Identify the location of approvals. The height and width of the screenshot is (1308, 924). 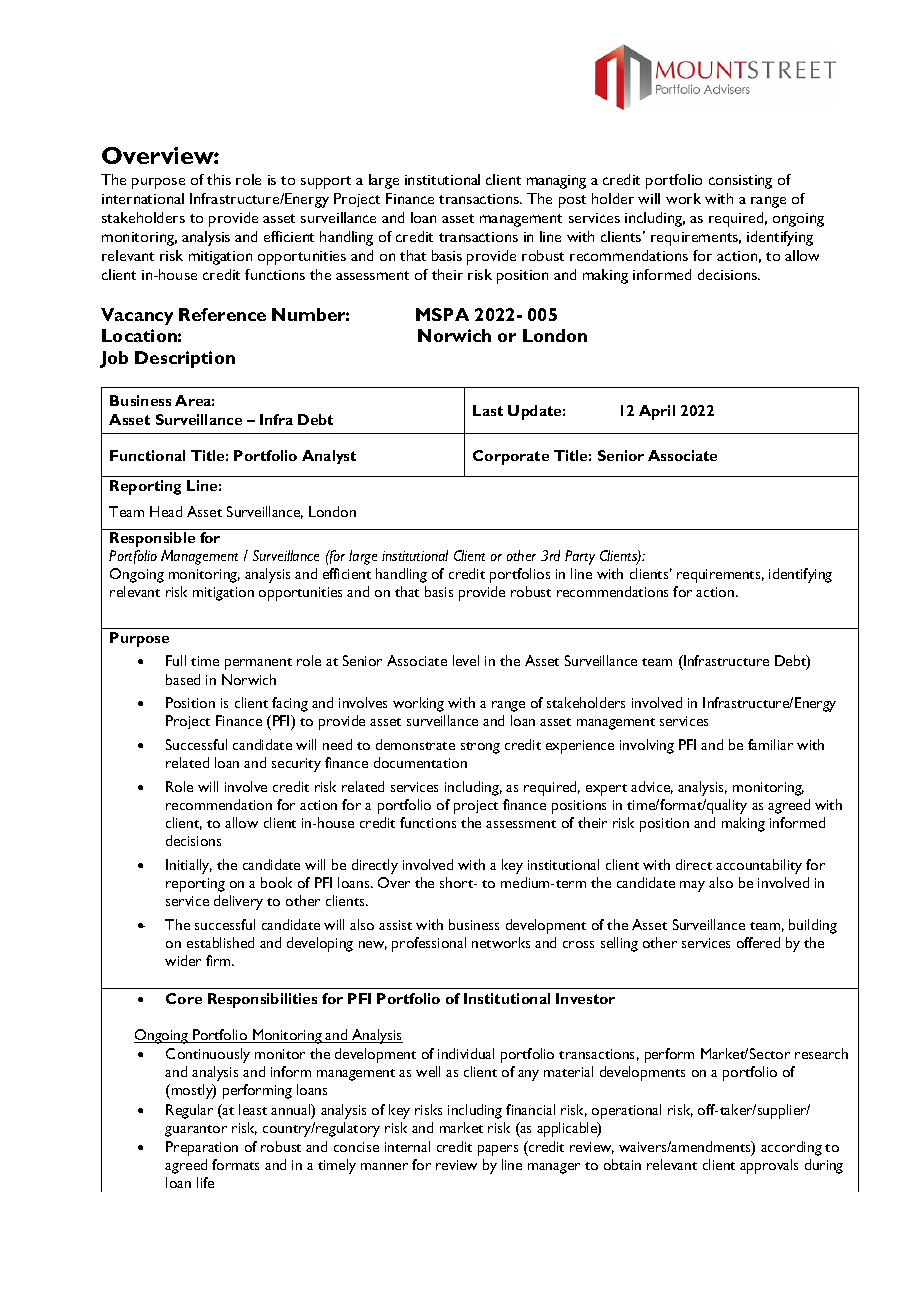
(769, 1166).
